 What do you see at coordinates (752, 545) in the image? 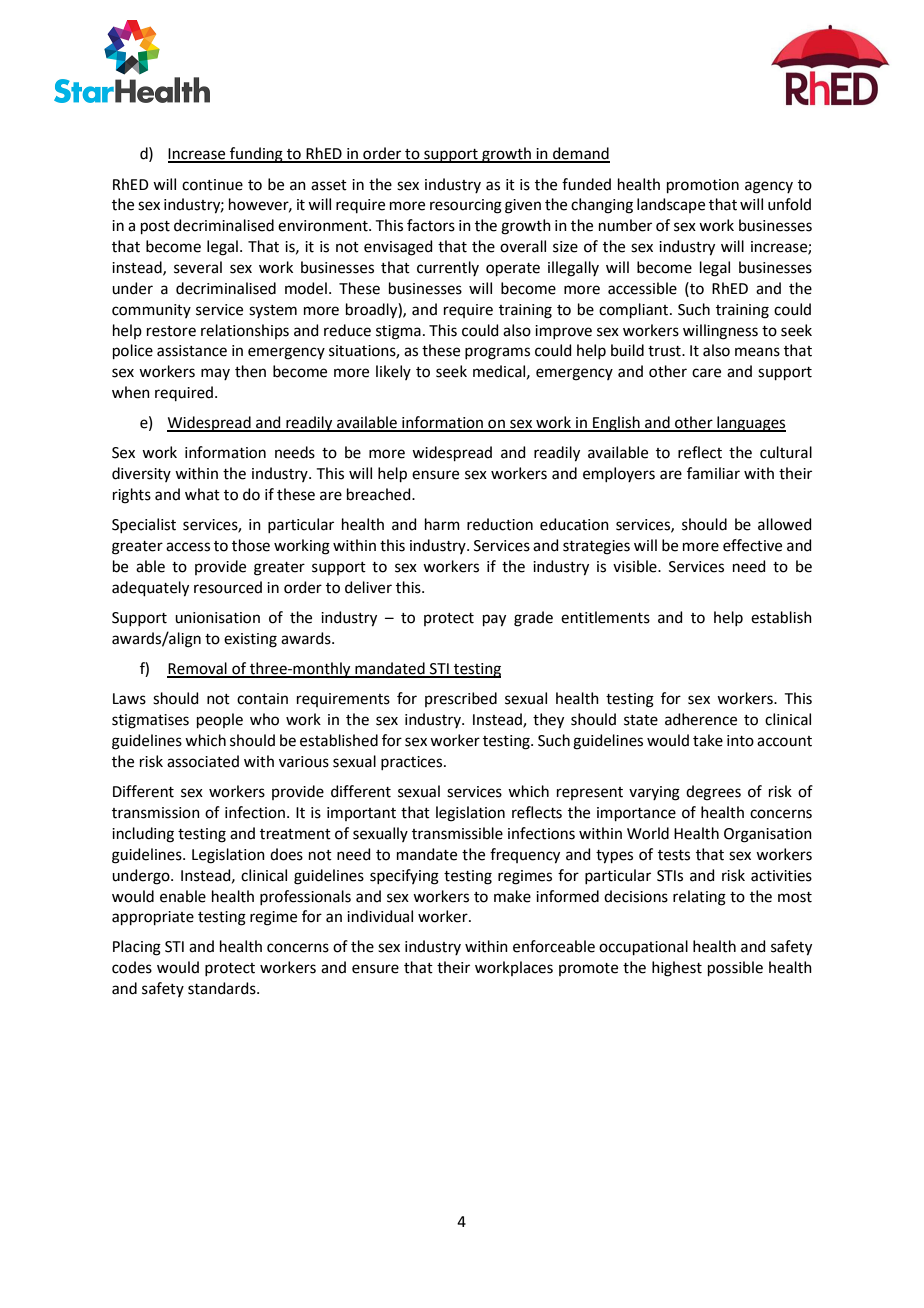
I see `effective` at bounding box center [752, 545].
